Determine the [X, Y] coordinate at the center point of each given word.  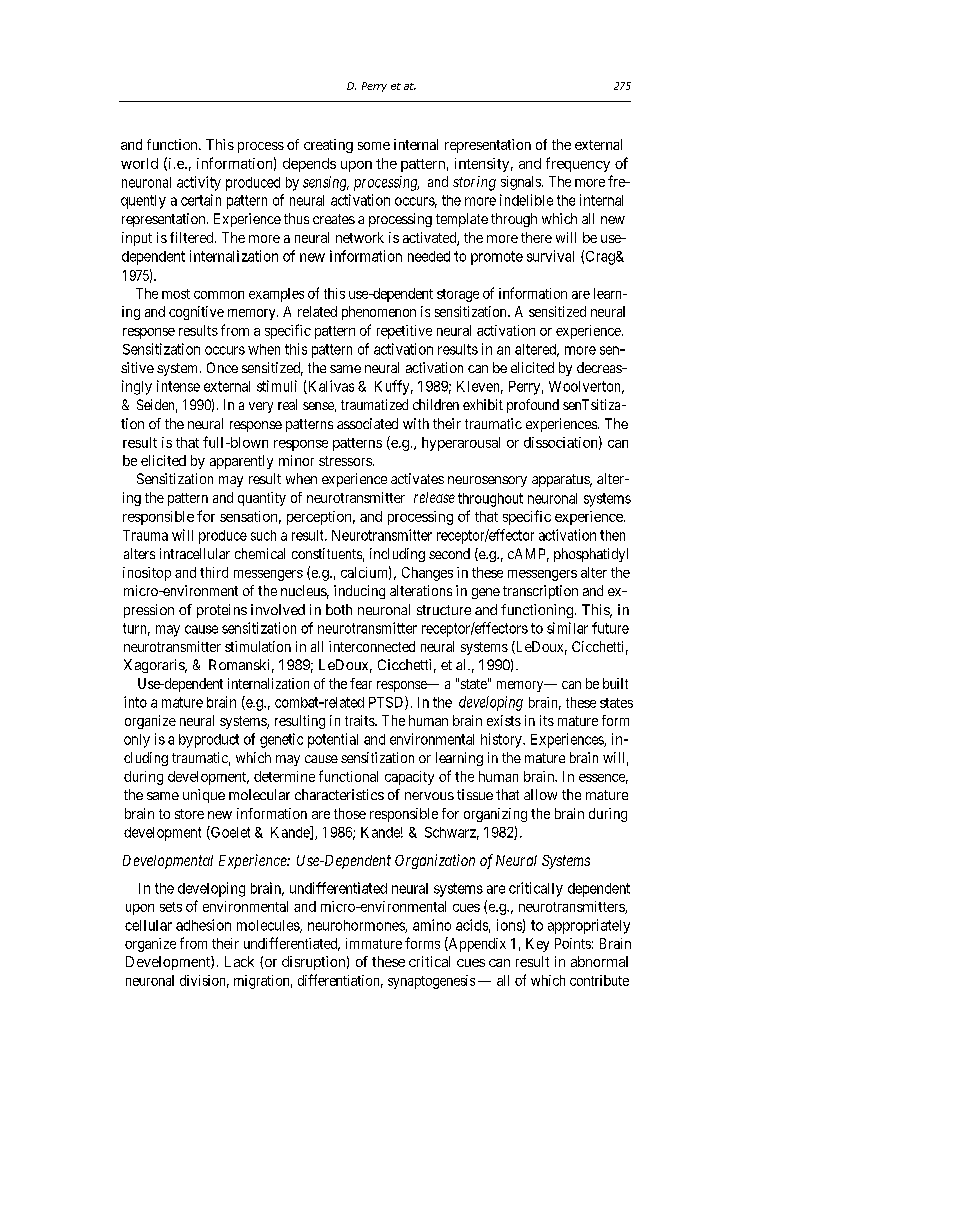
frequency [578, 164]
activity [199, 183]
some [374, 146]
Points [573, 943]
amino [432, 925]
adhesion [203, 925]
